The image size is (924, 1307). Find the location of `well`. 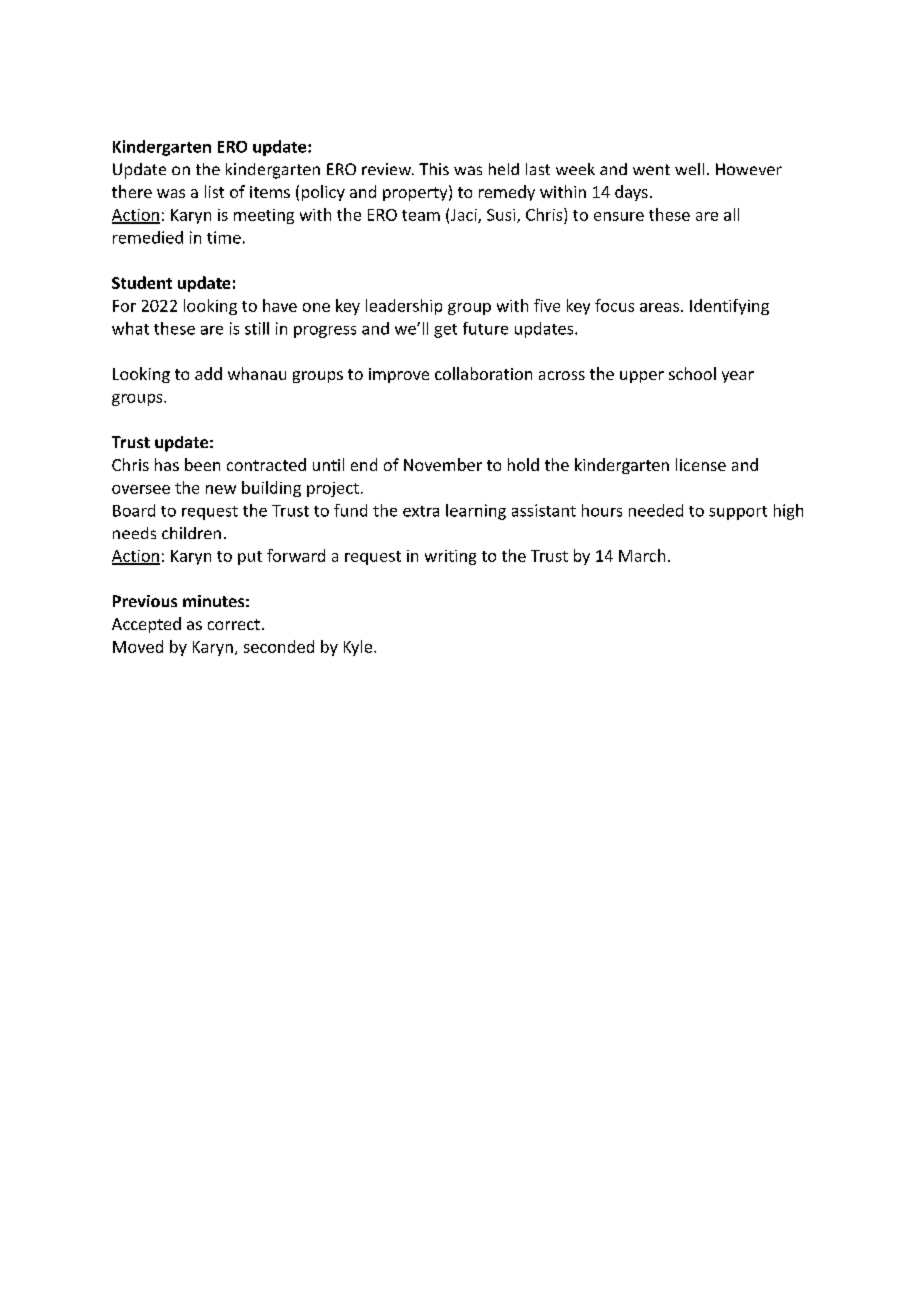

well is located at coordinates (689, 169).
